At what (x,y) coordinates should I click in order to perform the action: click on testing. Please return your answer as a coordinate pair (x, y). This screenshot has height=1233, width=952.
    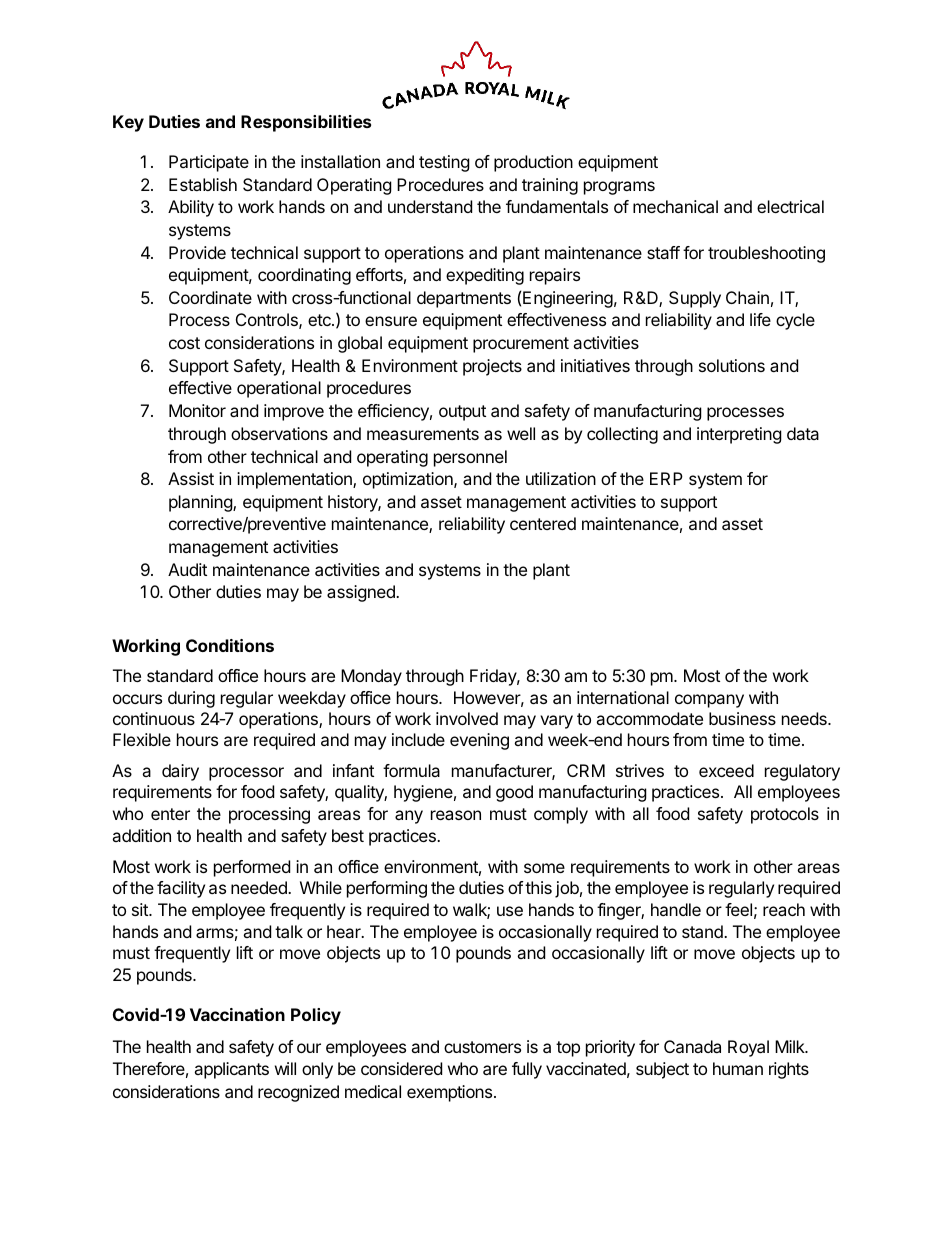
    Looking at the image, I should click on (444, 163).
